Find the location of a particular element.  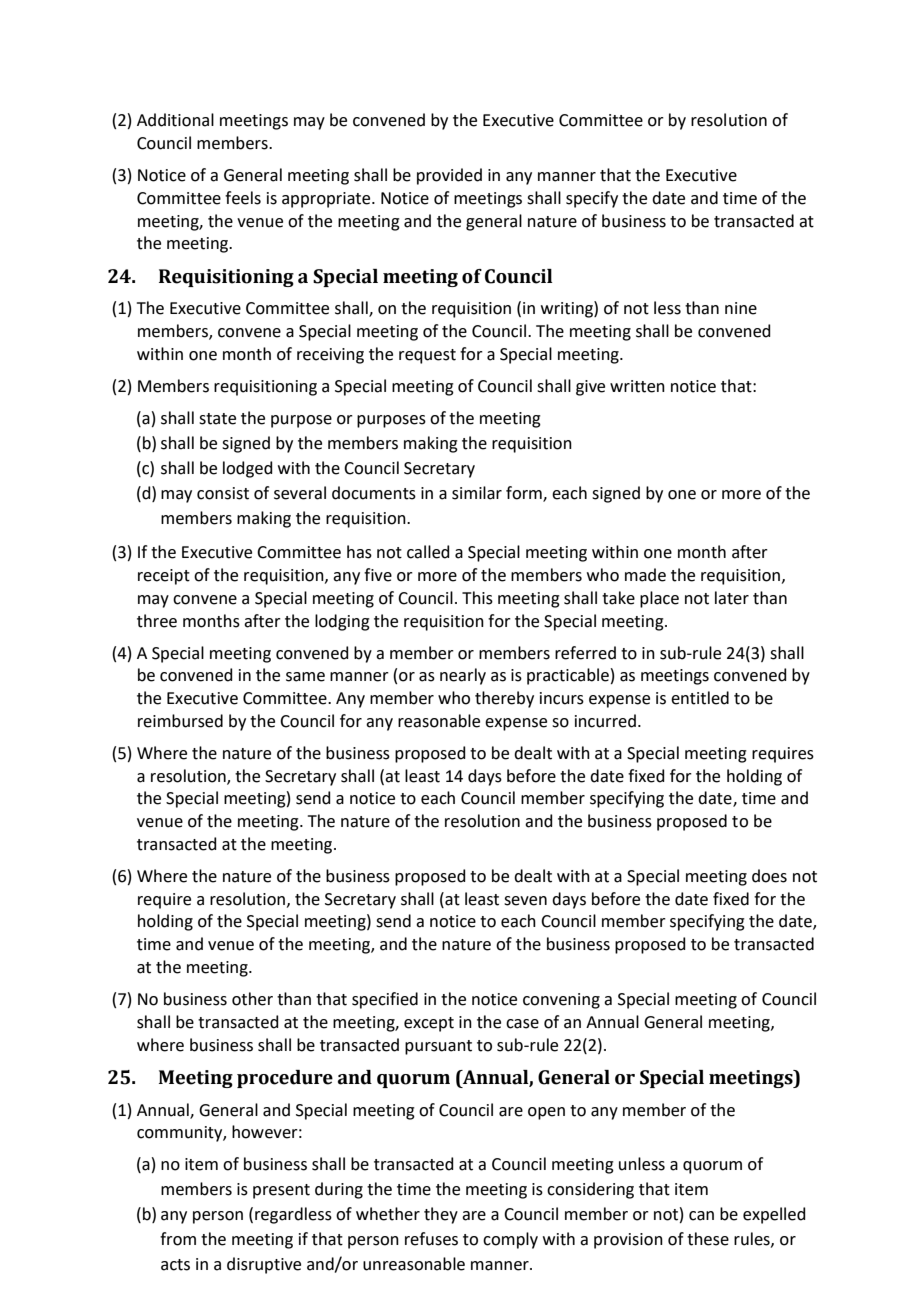

nine is located at coordinates (741, 308).
